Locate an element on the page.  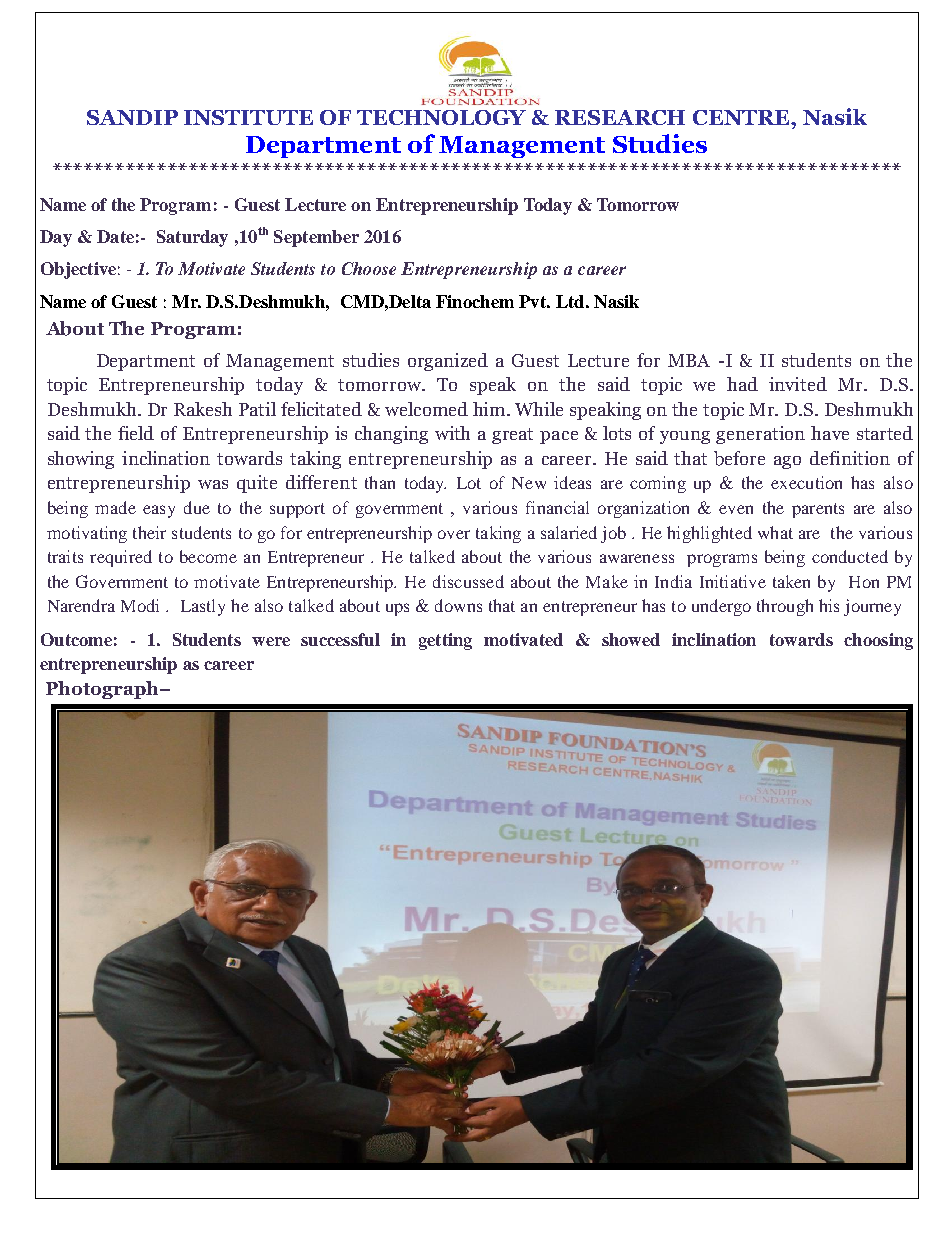
getting is located at coordinates (445, 641).
